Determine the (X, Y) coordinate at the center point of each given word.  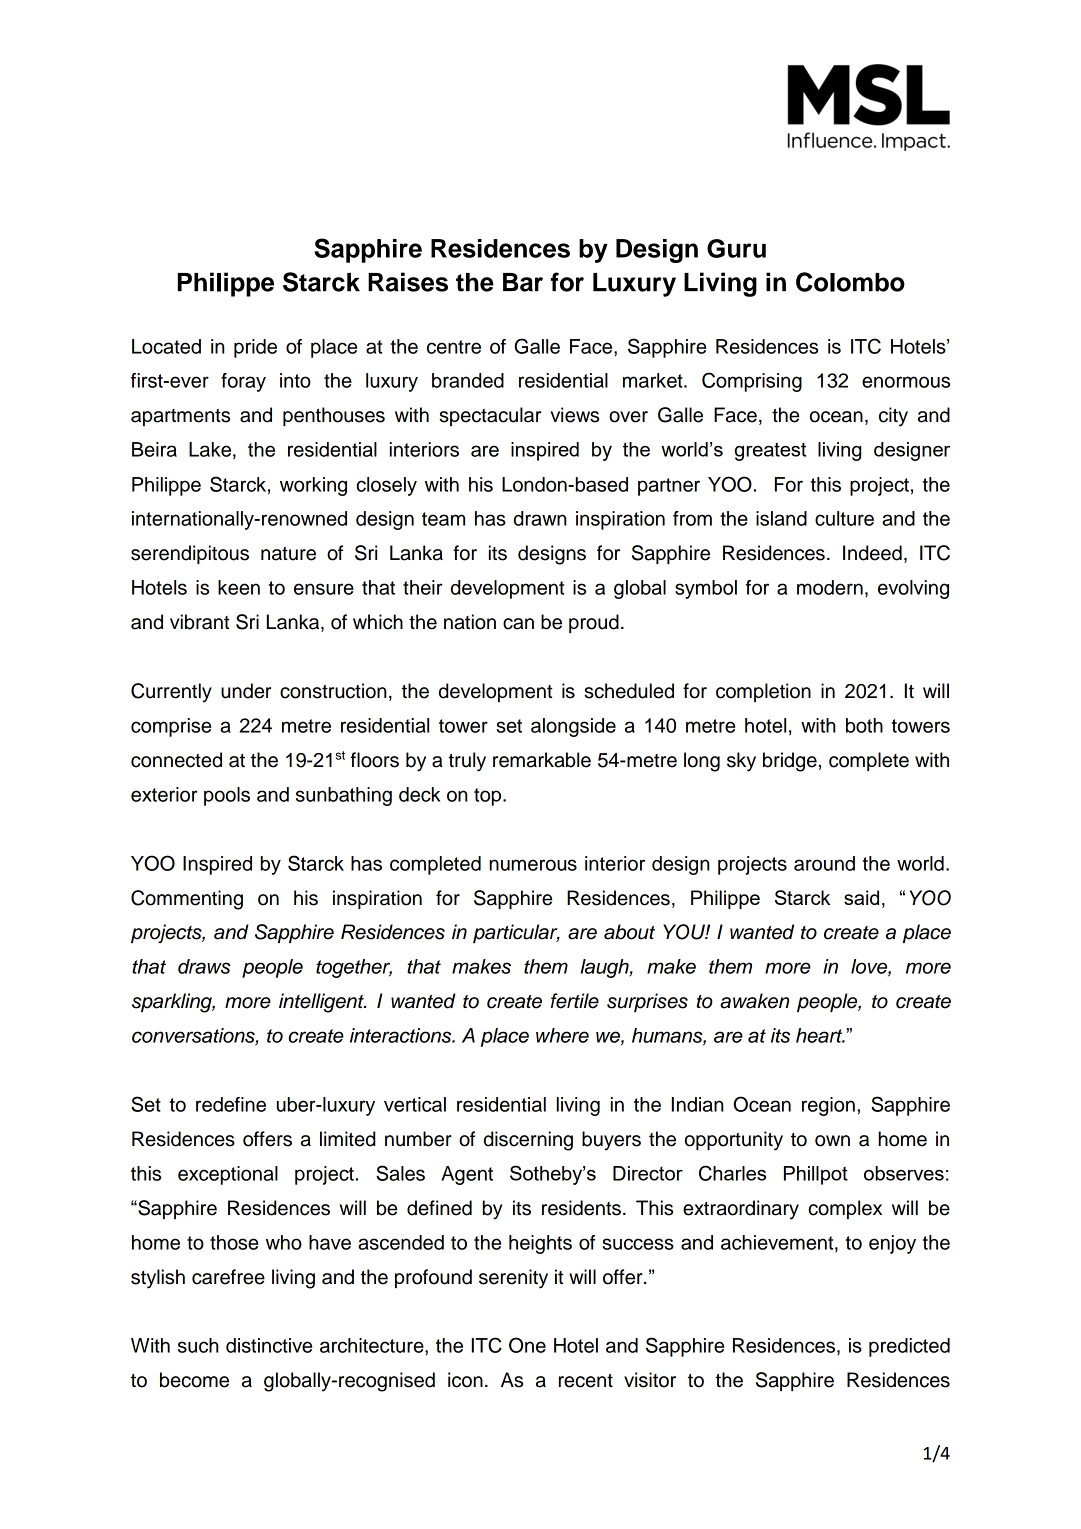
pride (255, 348)
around (824, 863)
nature (288, 554)
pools (227, 796)
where (562, 1035)
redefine (231, 1104)
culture (844, 518)
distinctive (269, 1345)
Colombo (850, 282)
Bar (523, 282)
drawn (540, 518)
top (489, 797)
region (828, 1106)
